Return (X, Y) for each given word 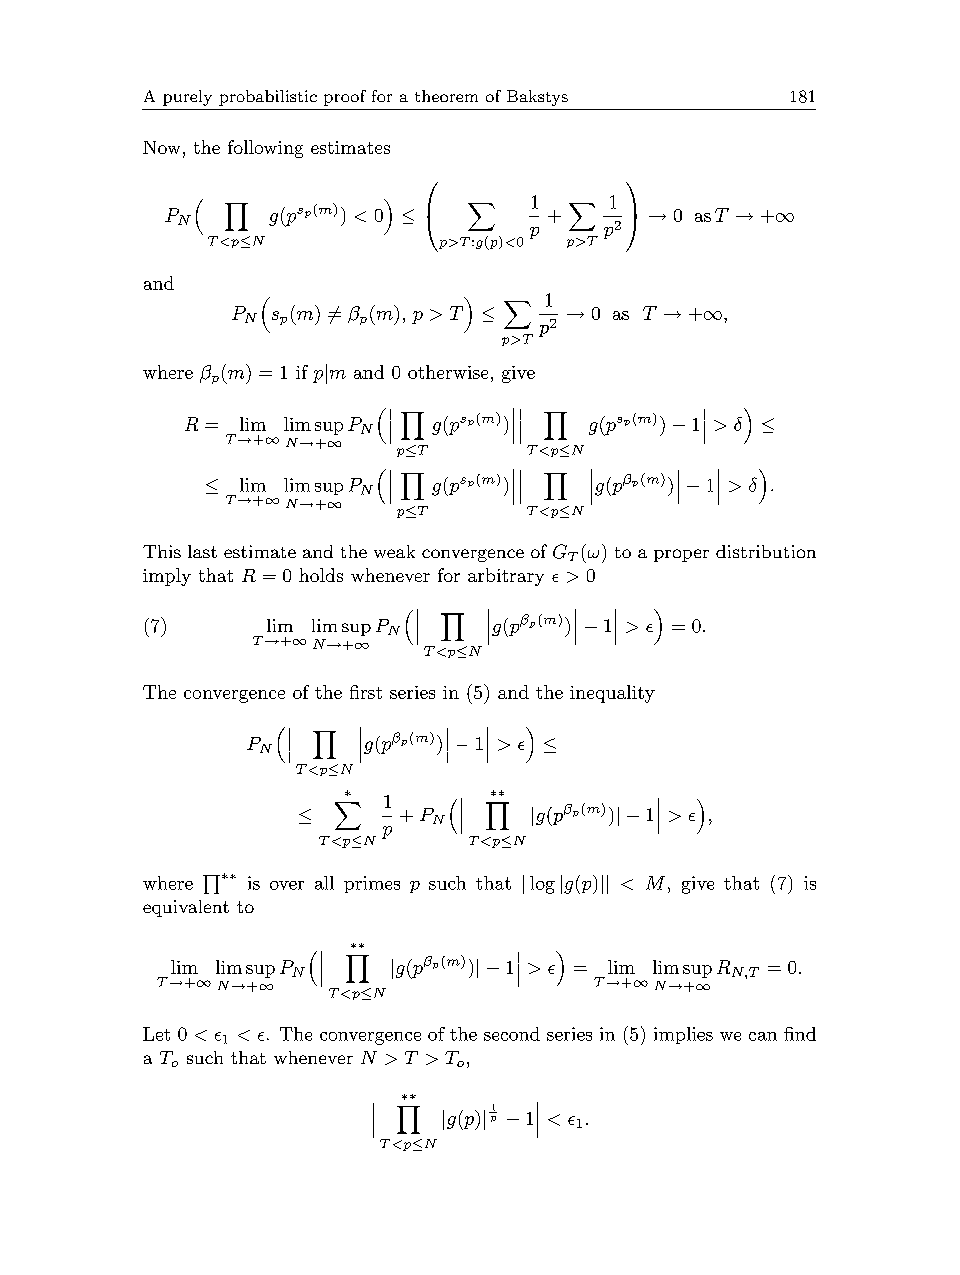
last (202, 551)
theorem (446, 96)
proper (681, 555)
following (265, 149)
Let (156, 1034)
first (366, 692)
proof (345, 98)
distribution (766, 551)
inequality (612, 694)
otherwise (448, 372)
